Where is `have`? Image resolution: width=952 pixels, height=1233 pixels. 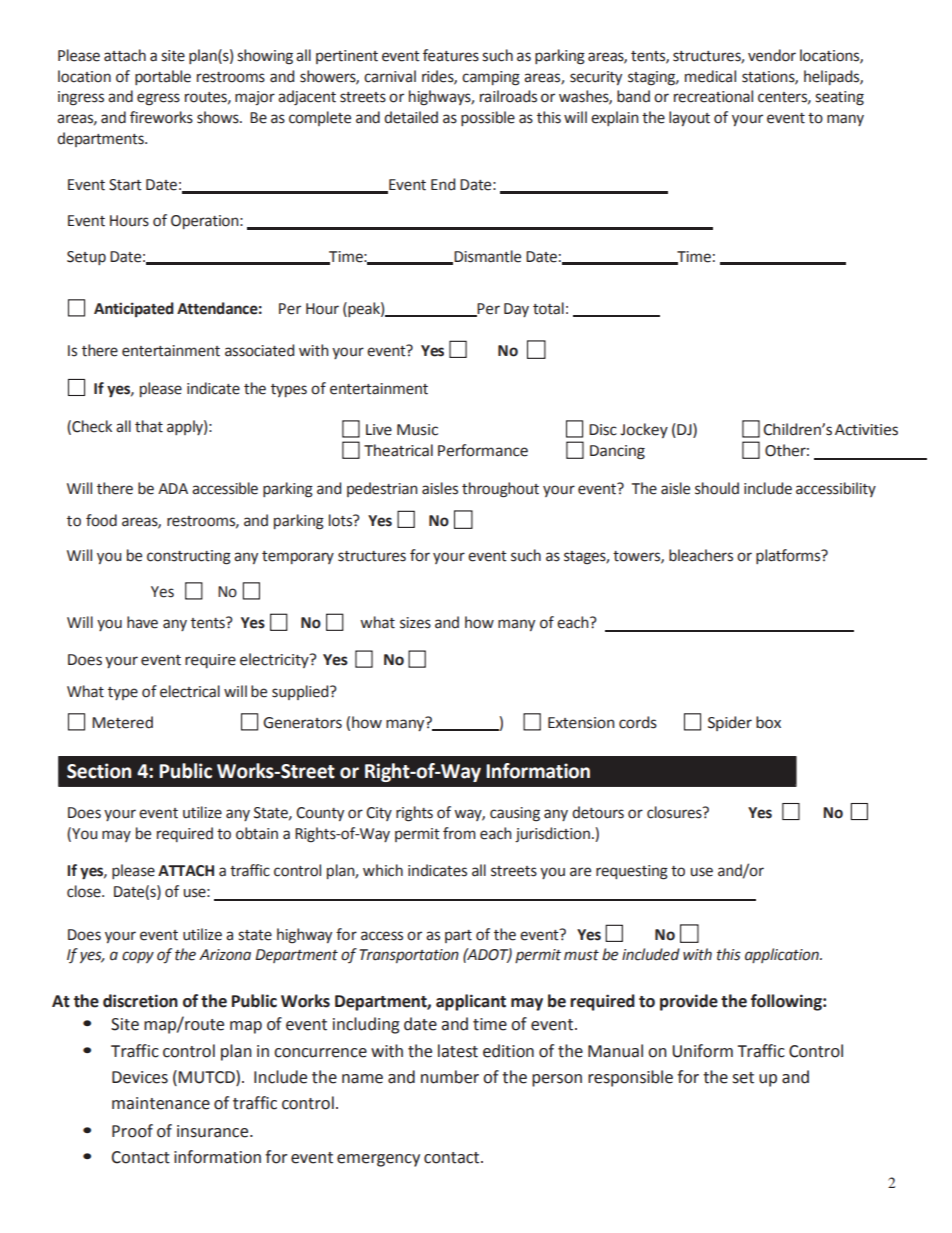 have is located at coordinates (142, 622).
